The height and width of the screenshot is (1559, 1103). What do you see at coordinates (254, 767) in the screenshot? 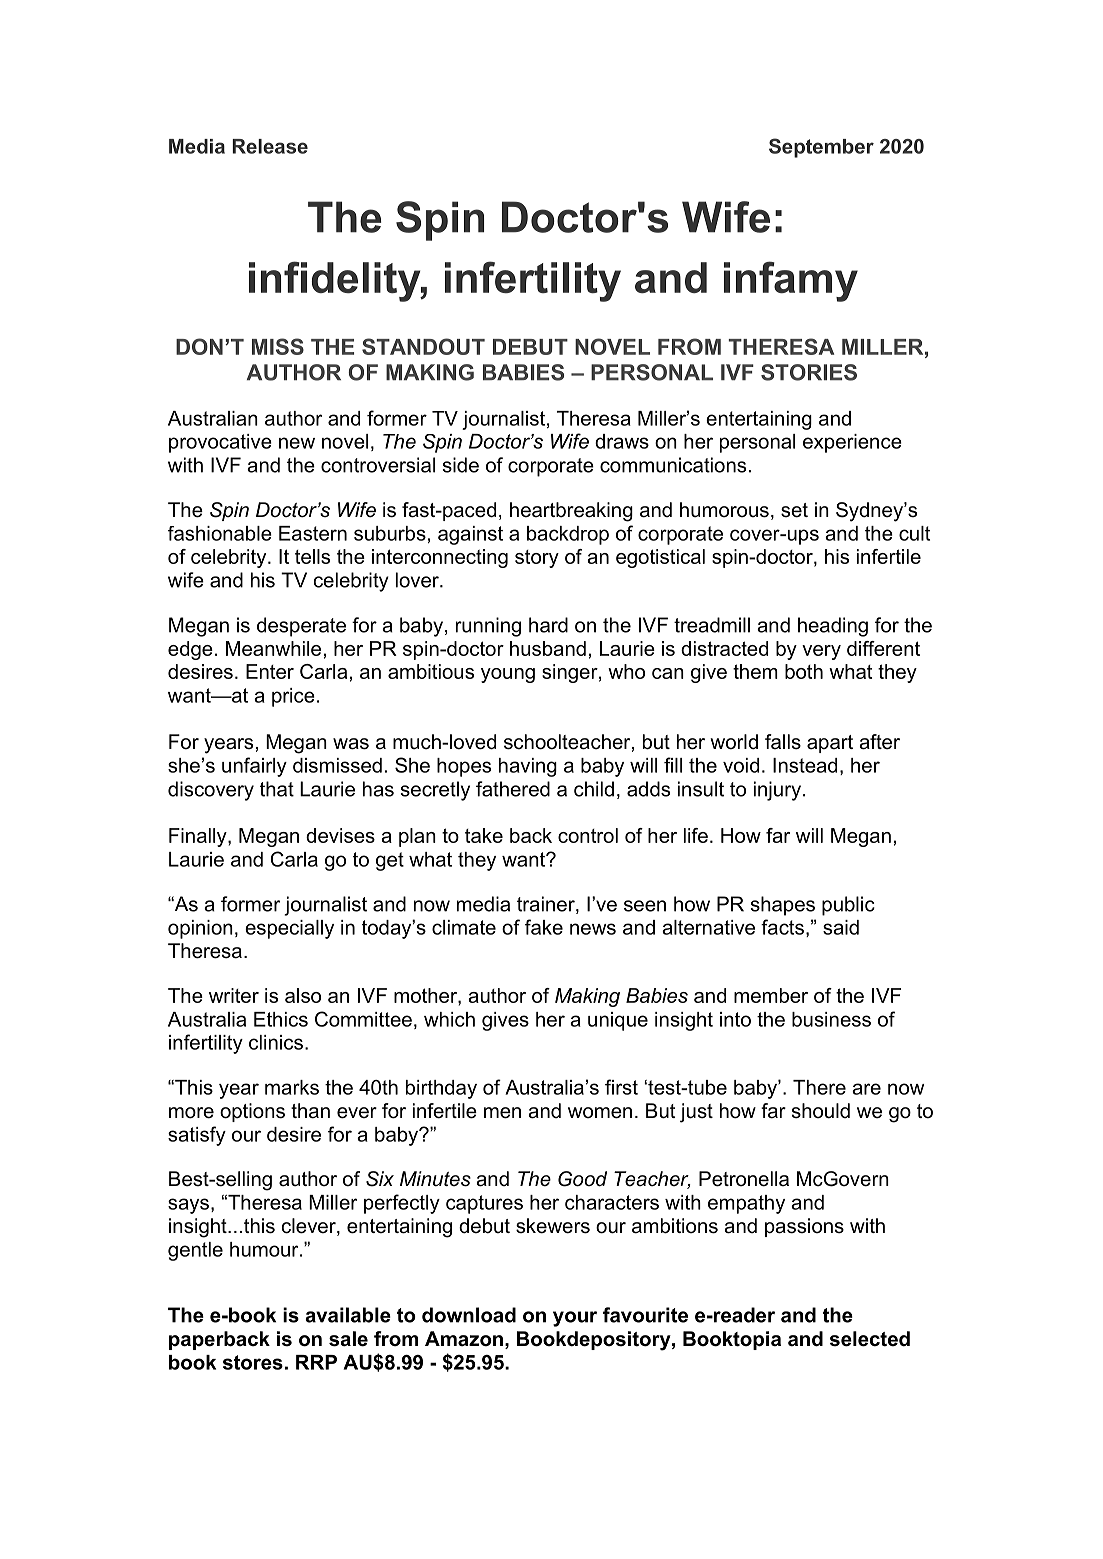
I see `unfairly` at bounding box center [254, 767].
